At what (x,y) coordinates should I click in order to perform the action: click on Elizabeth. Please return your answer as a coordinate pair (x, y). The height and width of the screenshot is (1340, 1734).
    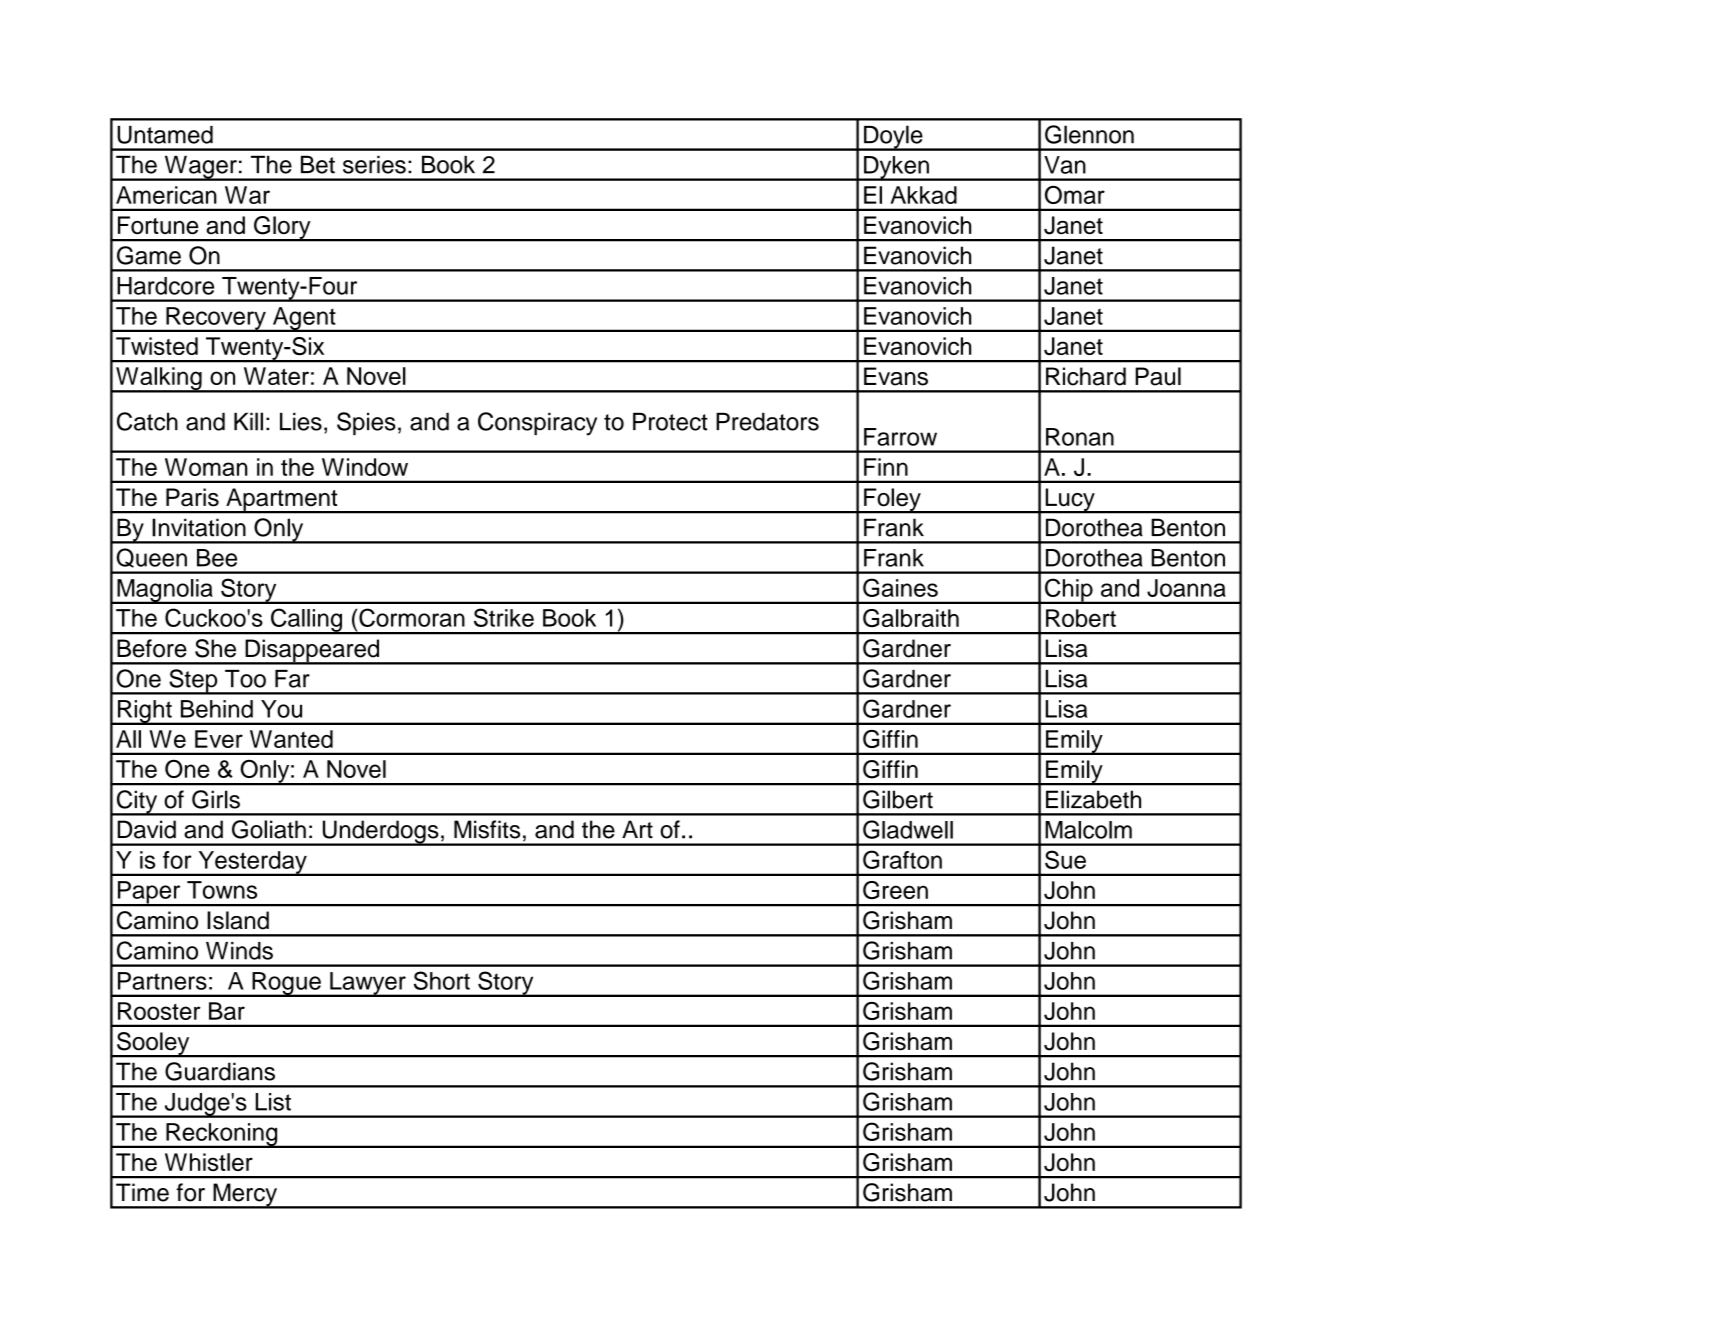
    Looking at the image, I should click on (1093, 799).
